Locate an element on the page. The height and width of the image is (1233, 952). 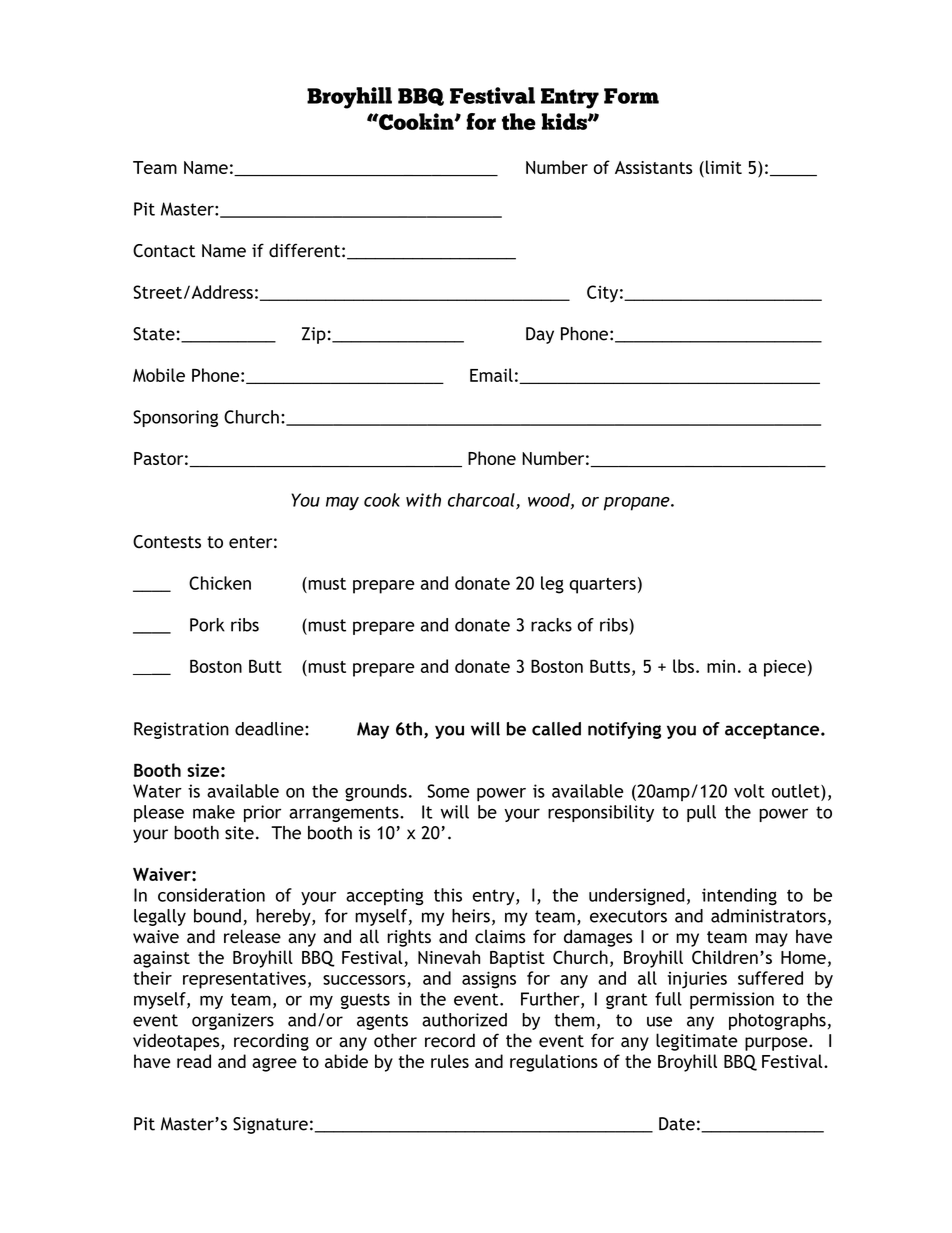
Pork is located at coordinates (207, 625).
